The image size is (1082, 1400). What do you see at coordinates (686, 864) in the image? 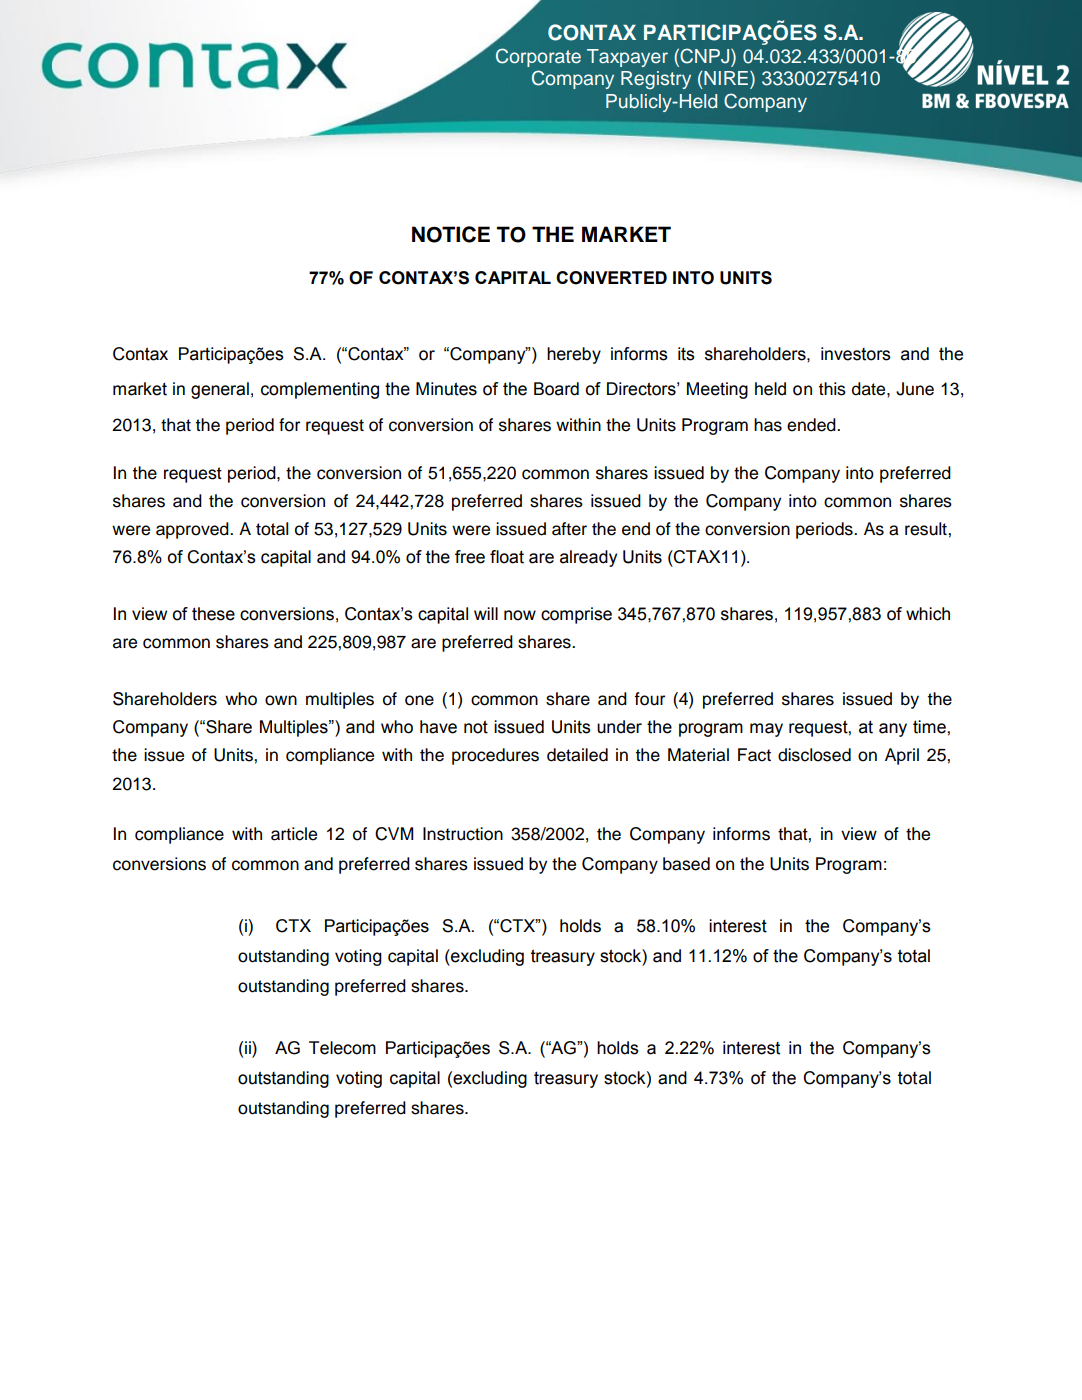
I see `based` at bounding box center [686, 864].
